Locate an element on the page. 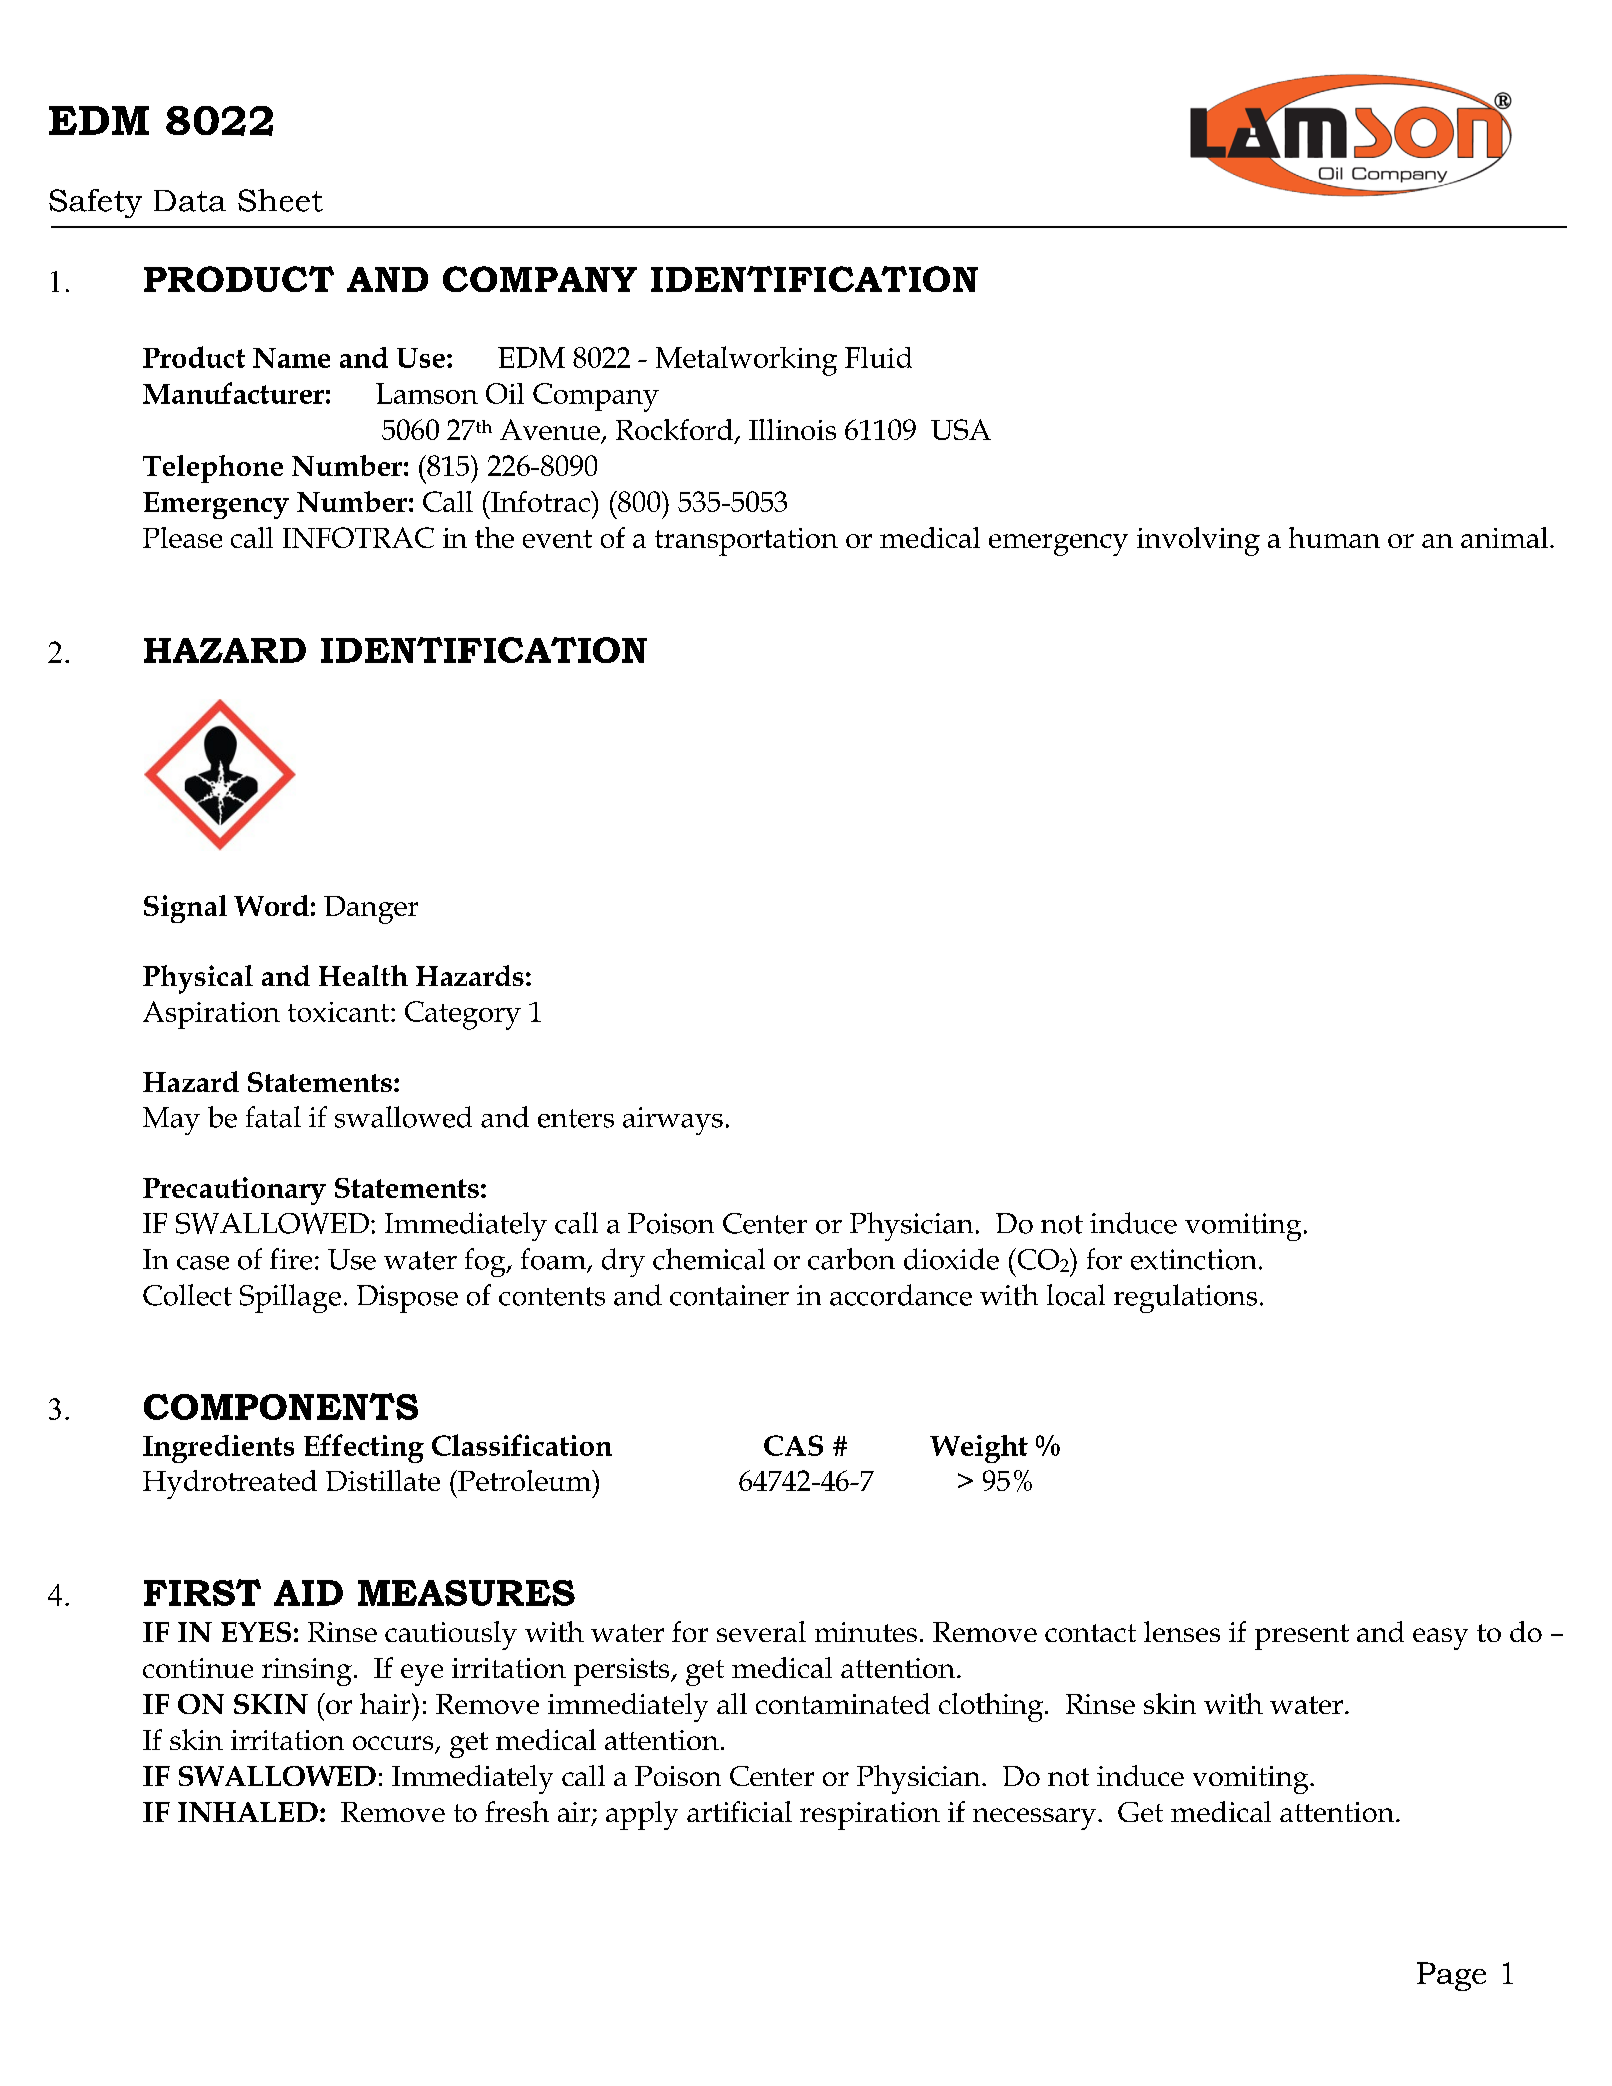  container is located at coordinates (729, 1295).
